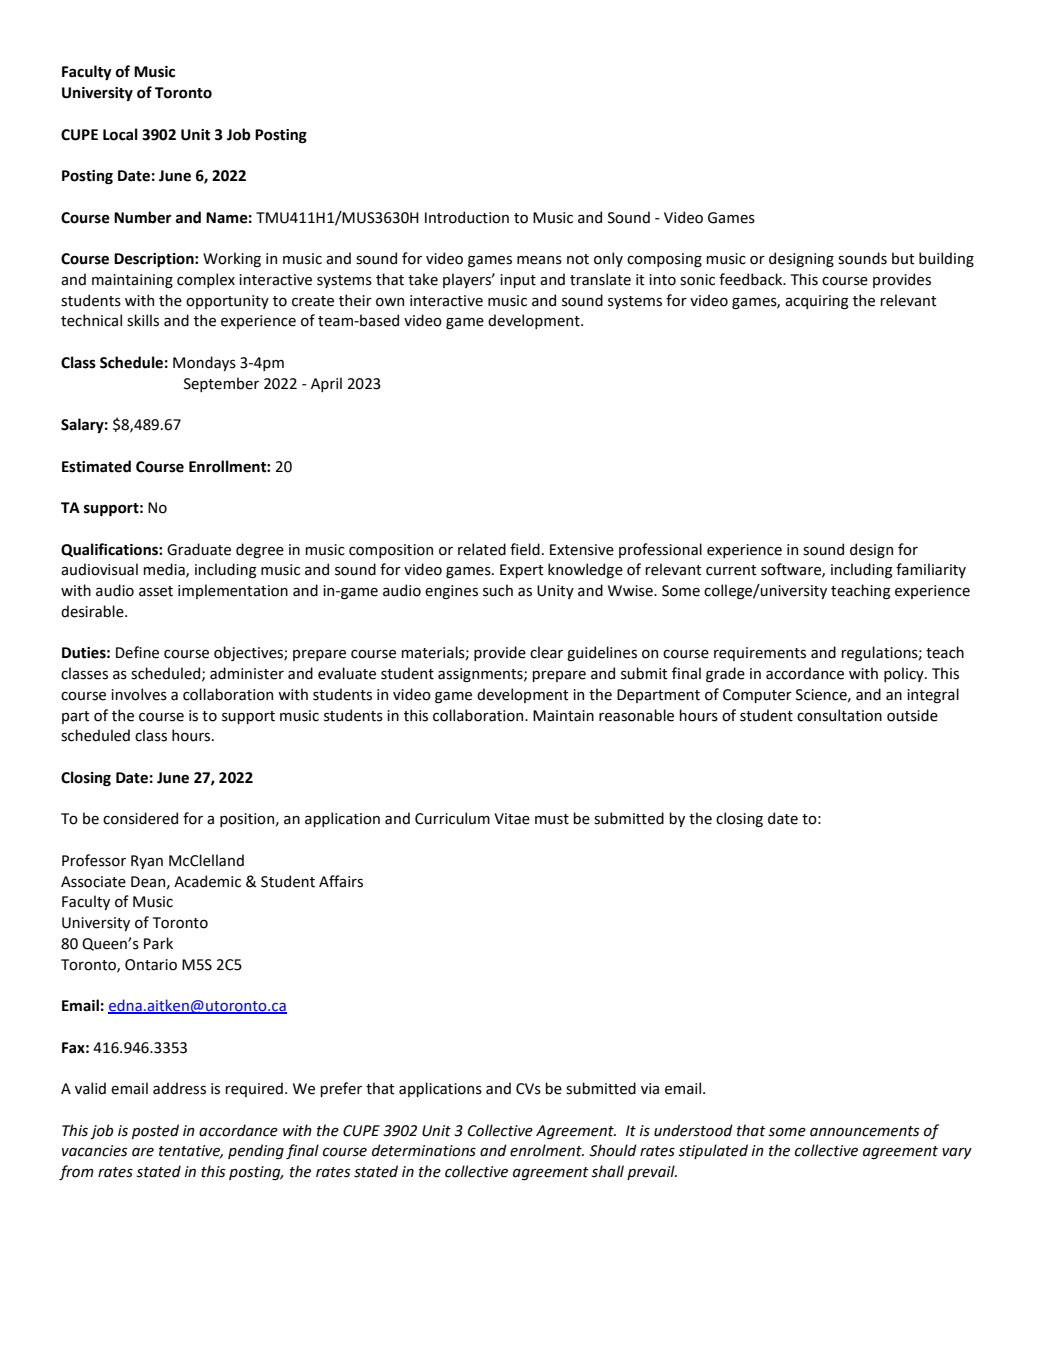 This screenshot has width=1040, height=1346. What do you see at coordinates (525, 549) in the screenshot?
I see `field` at bounding box center [525, 549].
